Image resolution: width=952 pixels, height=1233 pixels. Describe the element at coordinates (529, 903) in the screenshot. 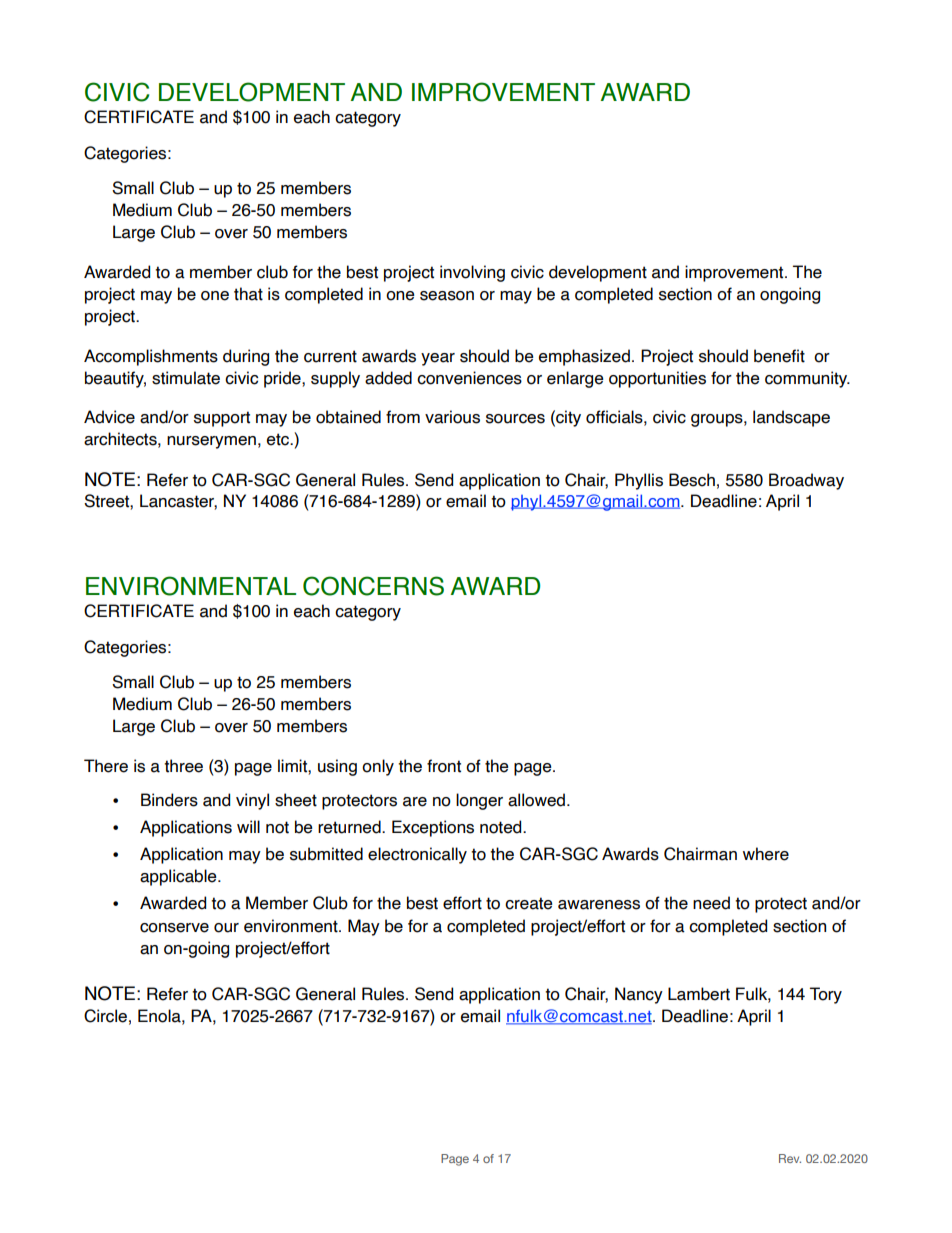

I see `create` at that location.
